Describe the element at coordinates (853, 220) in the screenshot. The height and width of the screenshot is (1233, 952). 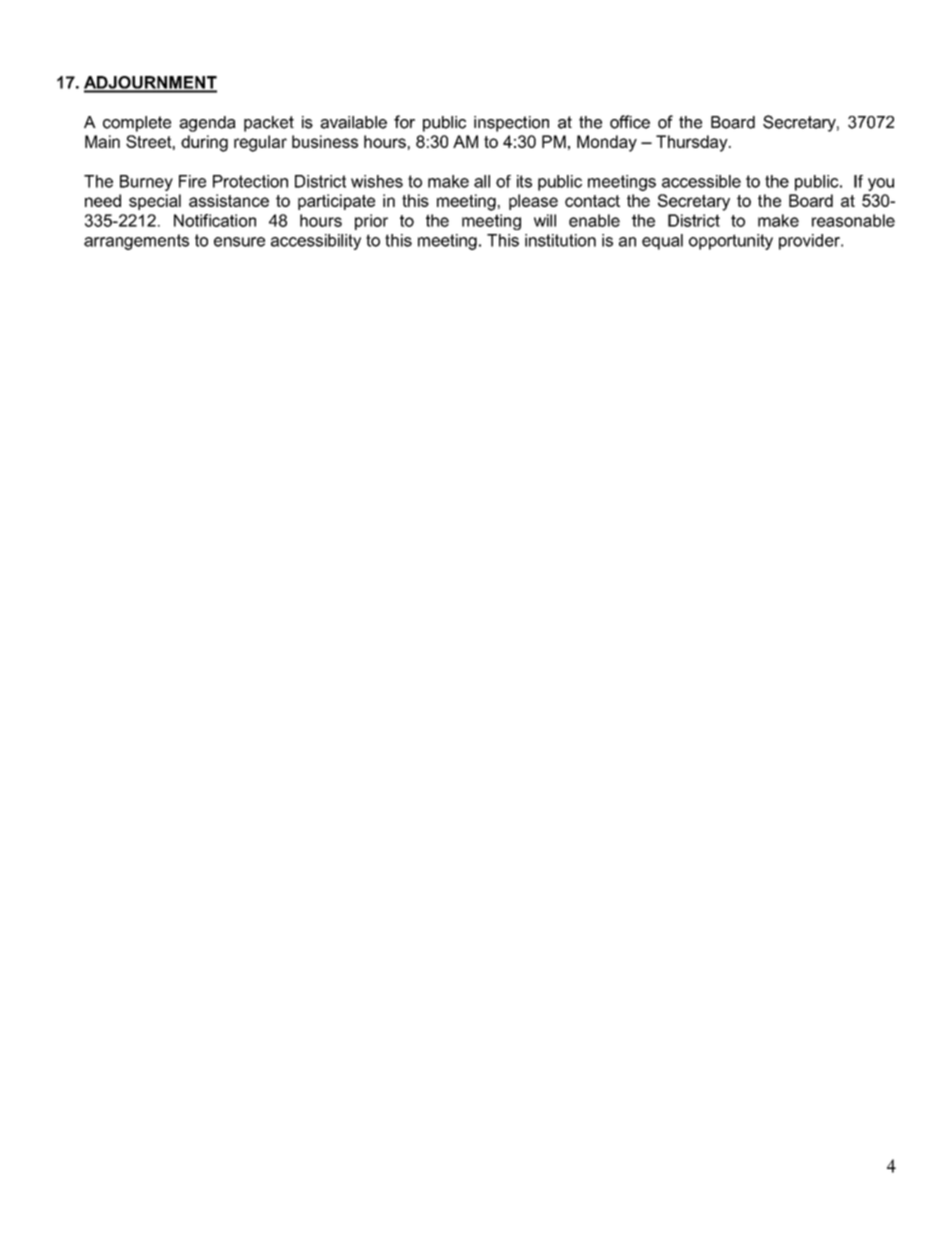
I see `reasonable` at that location.
